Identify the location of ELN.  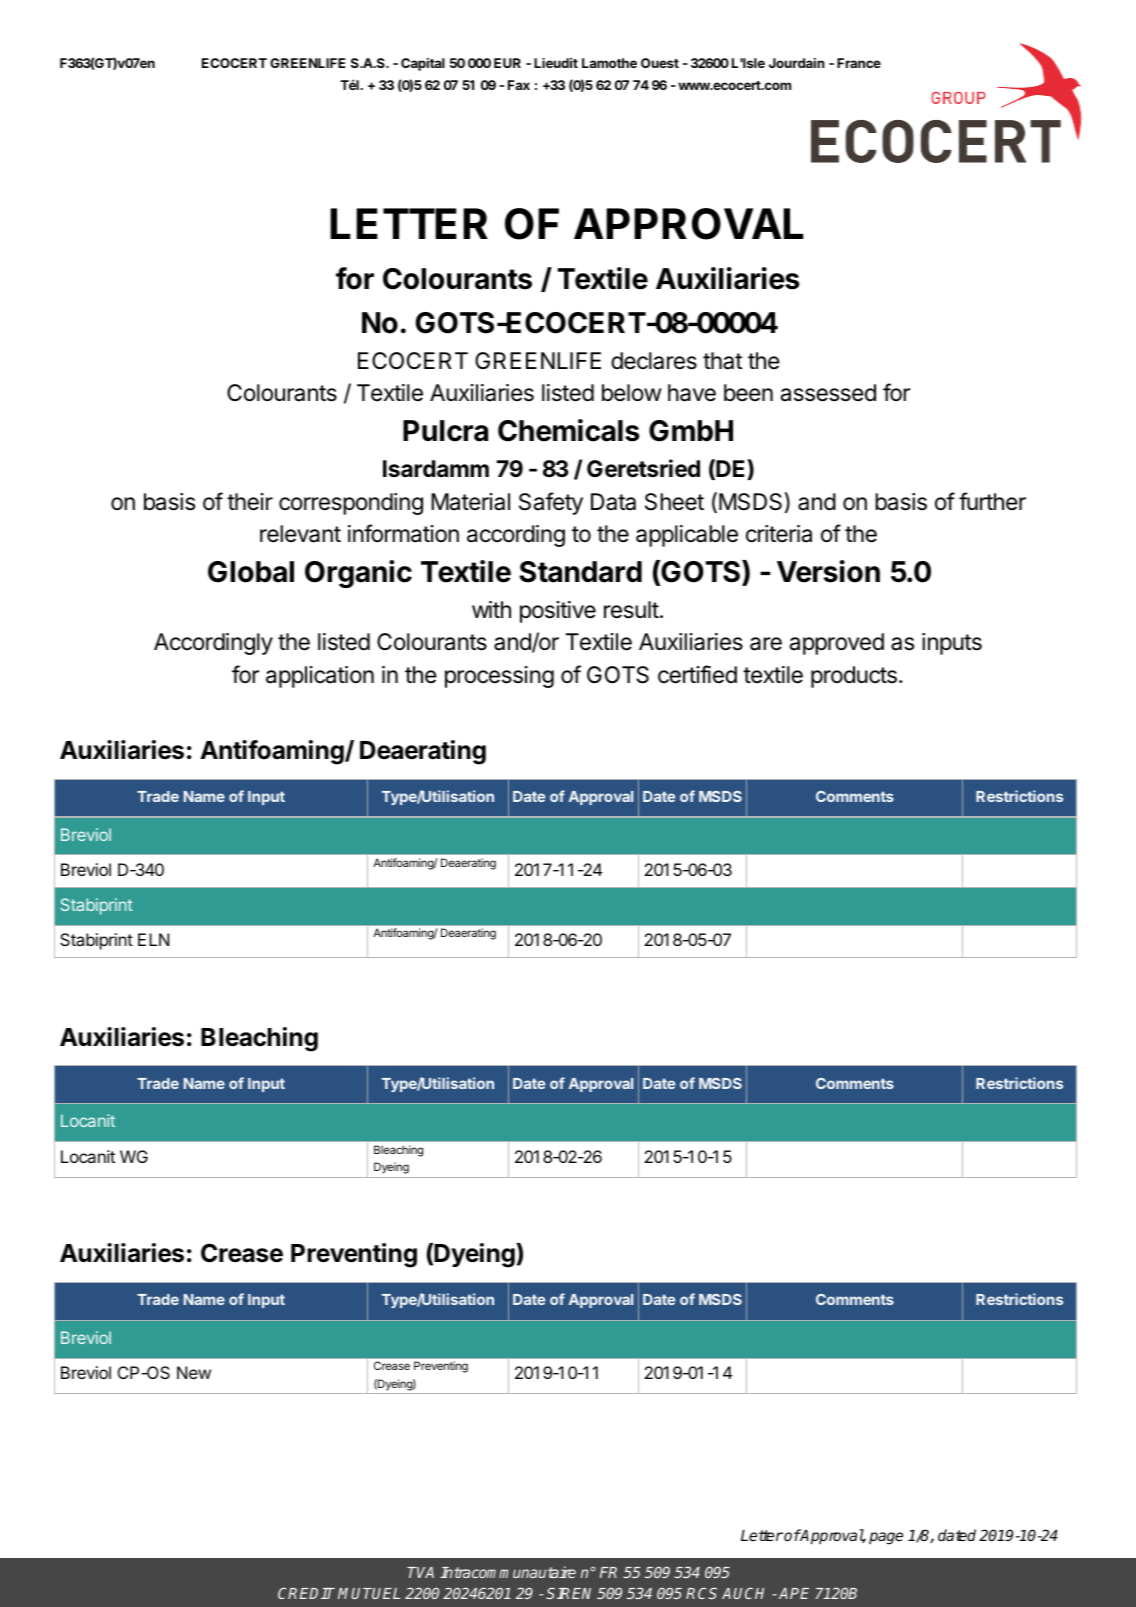
(153, 939).
